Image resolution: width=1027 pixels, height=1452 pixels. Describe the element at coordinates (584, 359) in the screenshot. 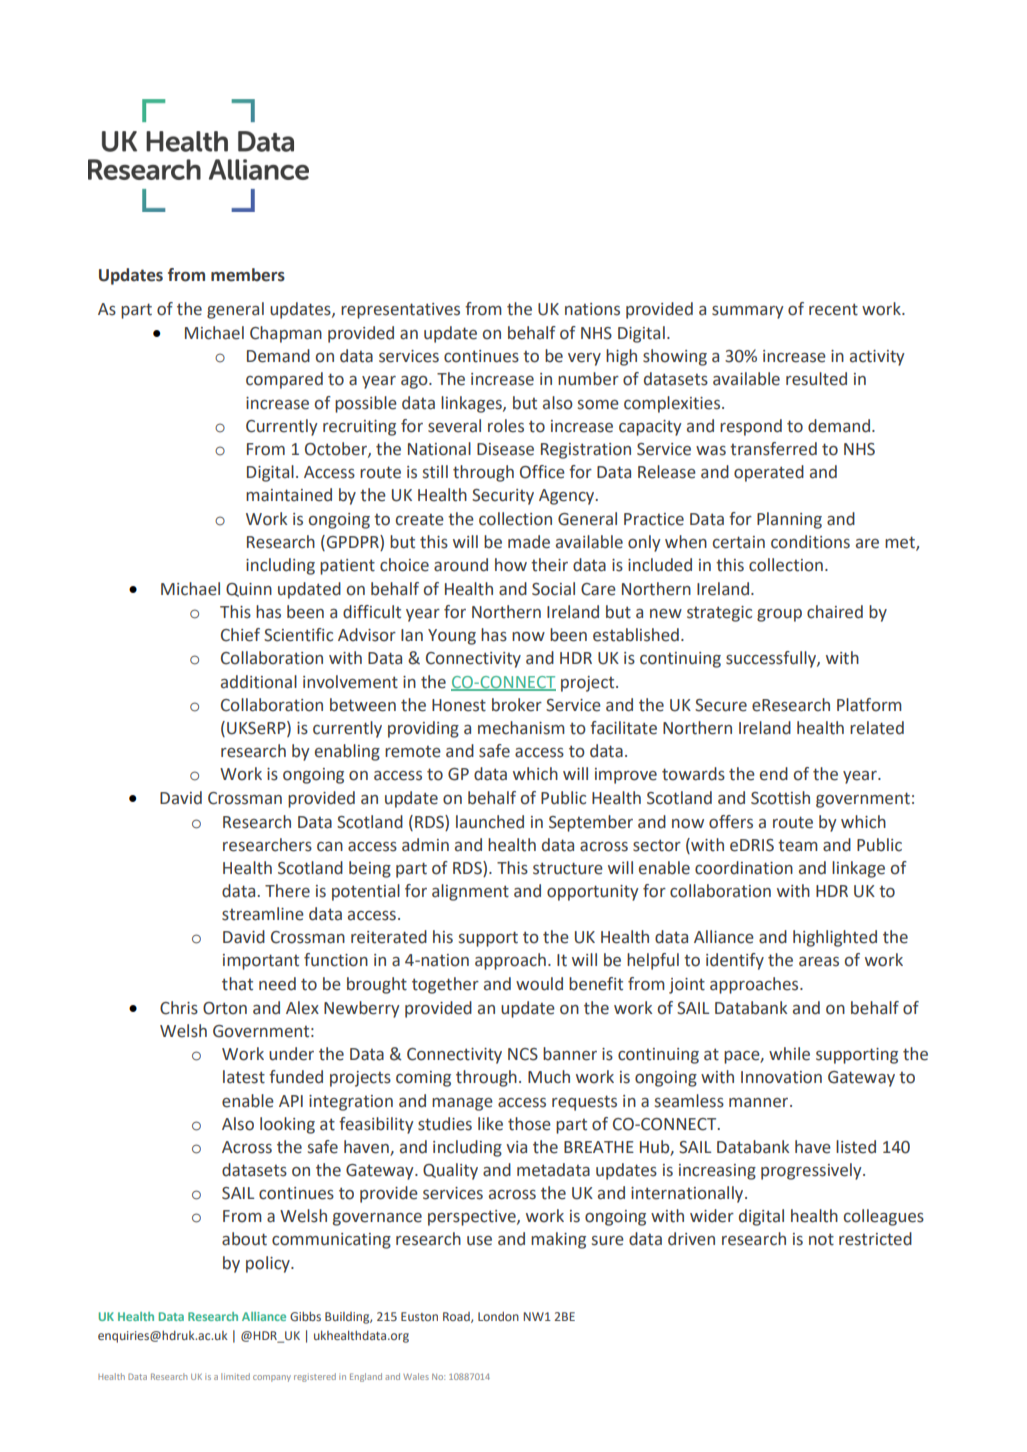

I see `very` at that location.
